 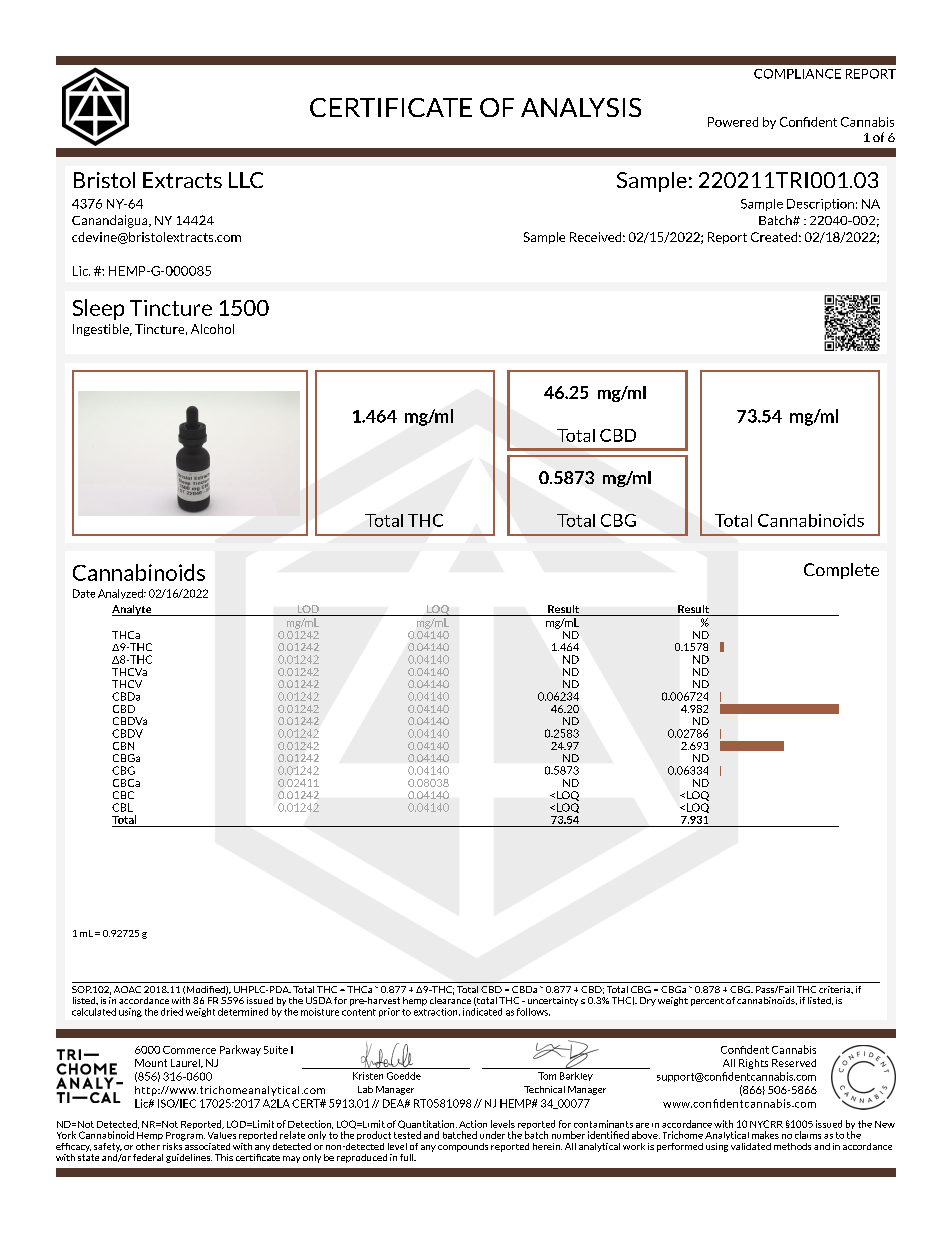 What do you see at coordinates (185, 1136) in the screenshot?
I see `Program` at bounding box center [185, 1136].
